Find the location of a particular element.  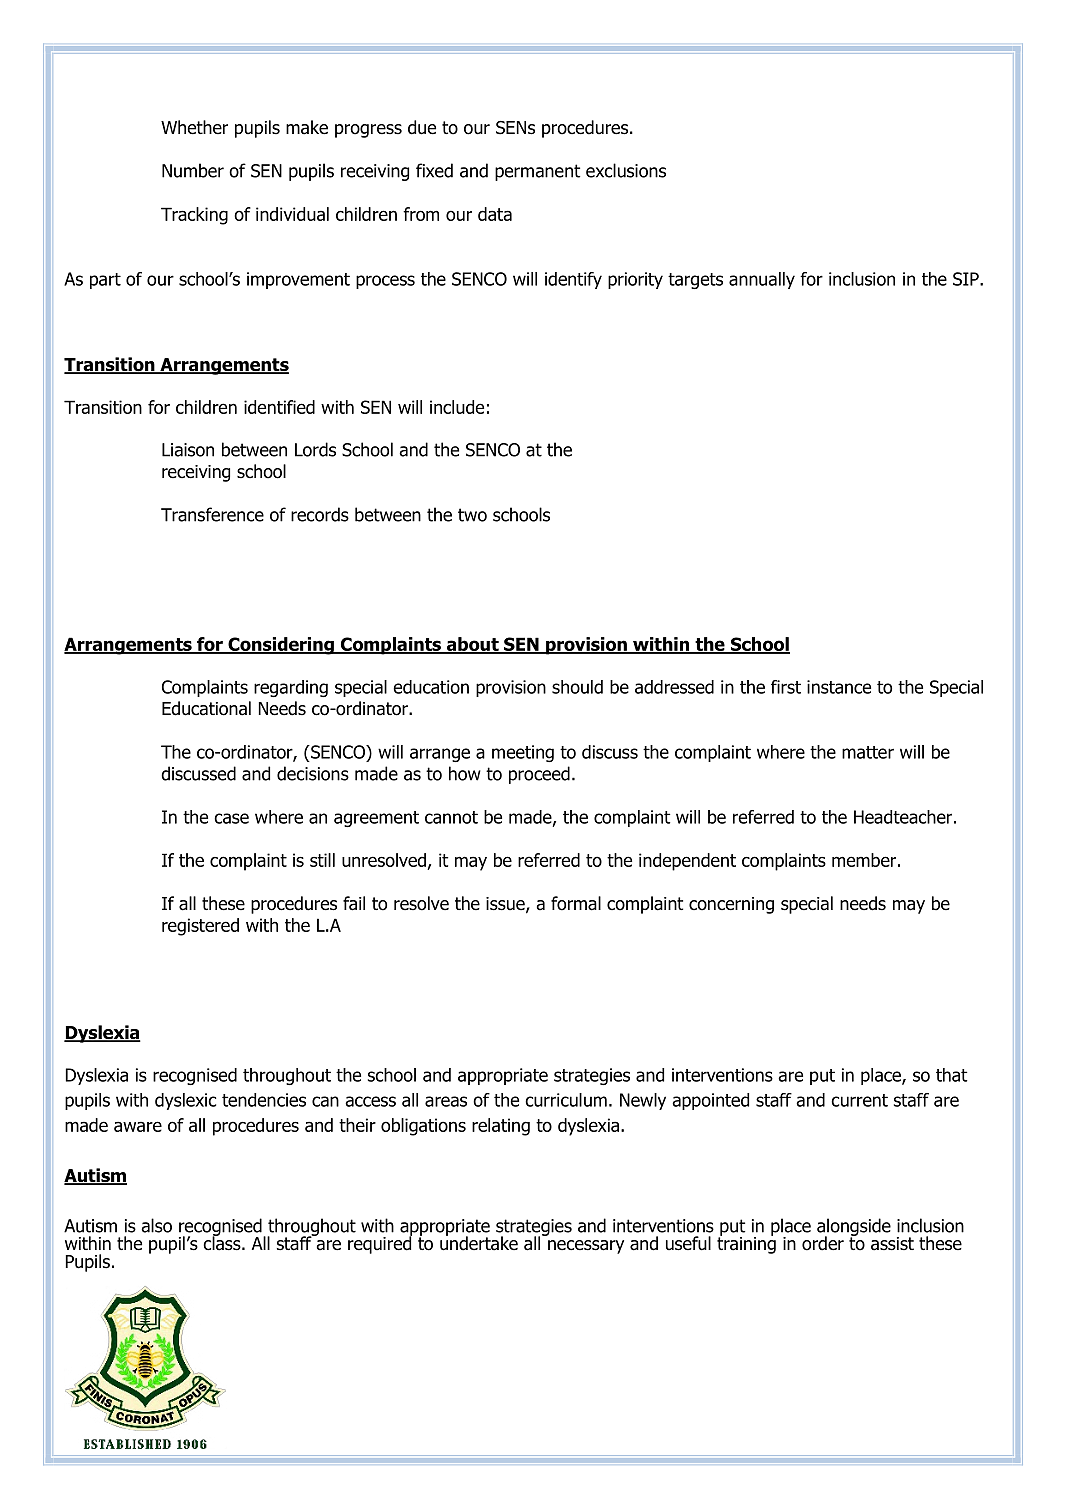

should is located at coordinates (577, 687).
